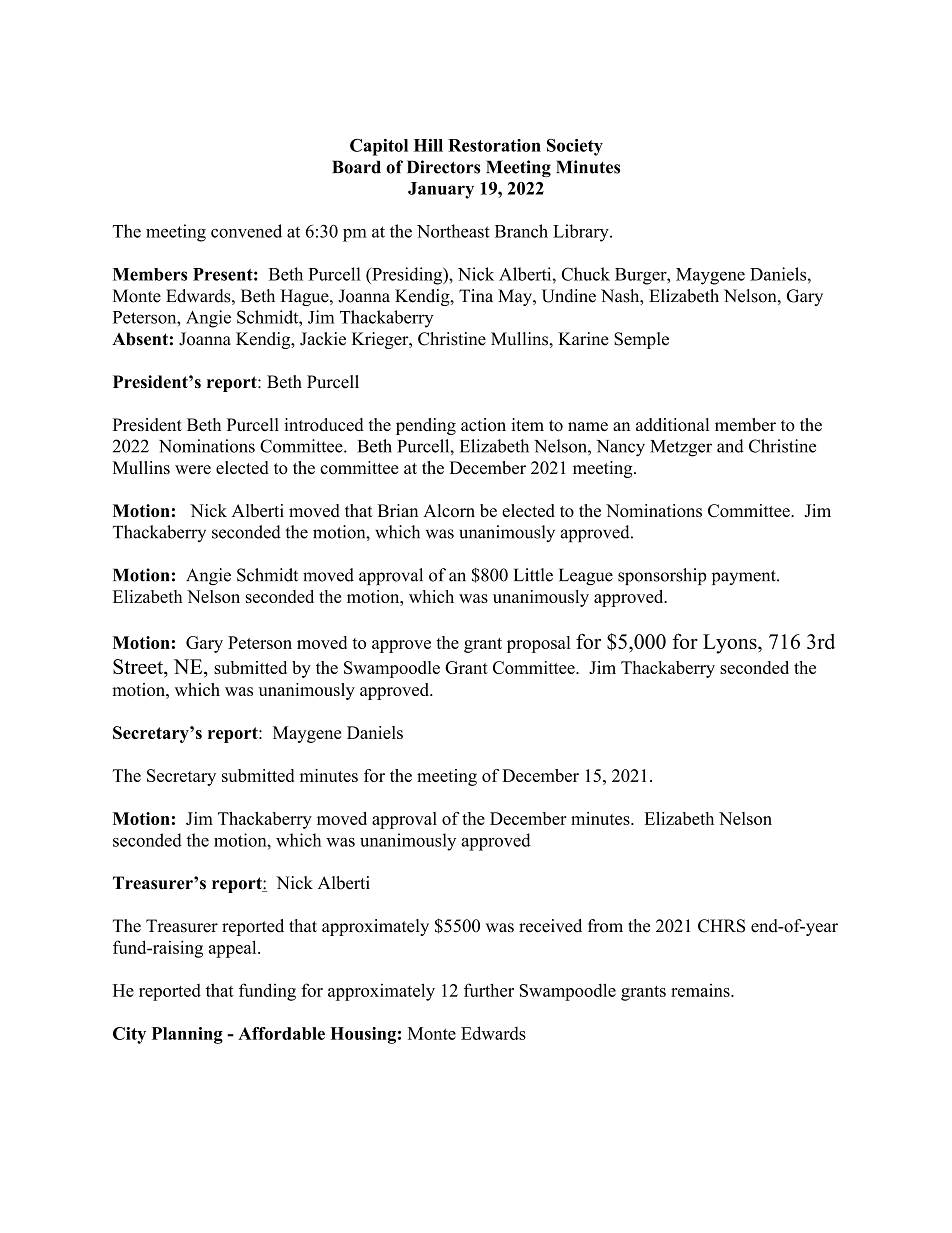 This document has height=1233, width=952. What do you see at coordinates (681, 448) in the document?
I see `Metzger` at bounding box center [681, 448].
